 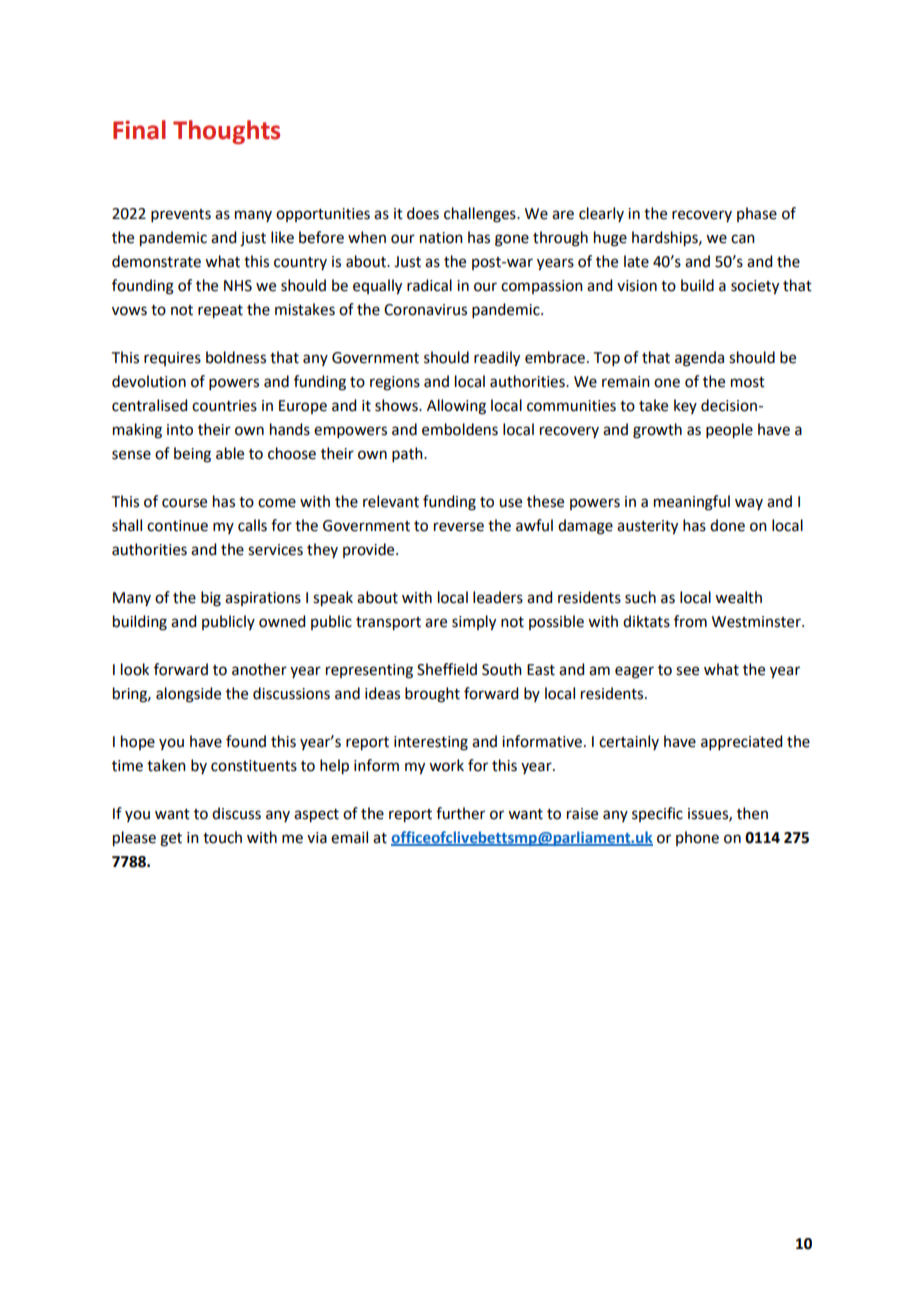 What do you see at coordinates (687, 671) in the screenshot?
I see `see` at bounding box center [687, 671].
